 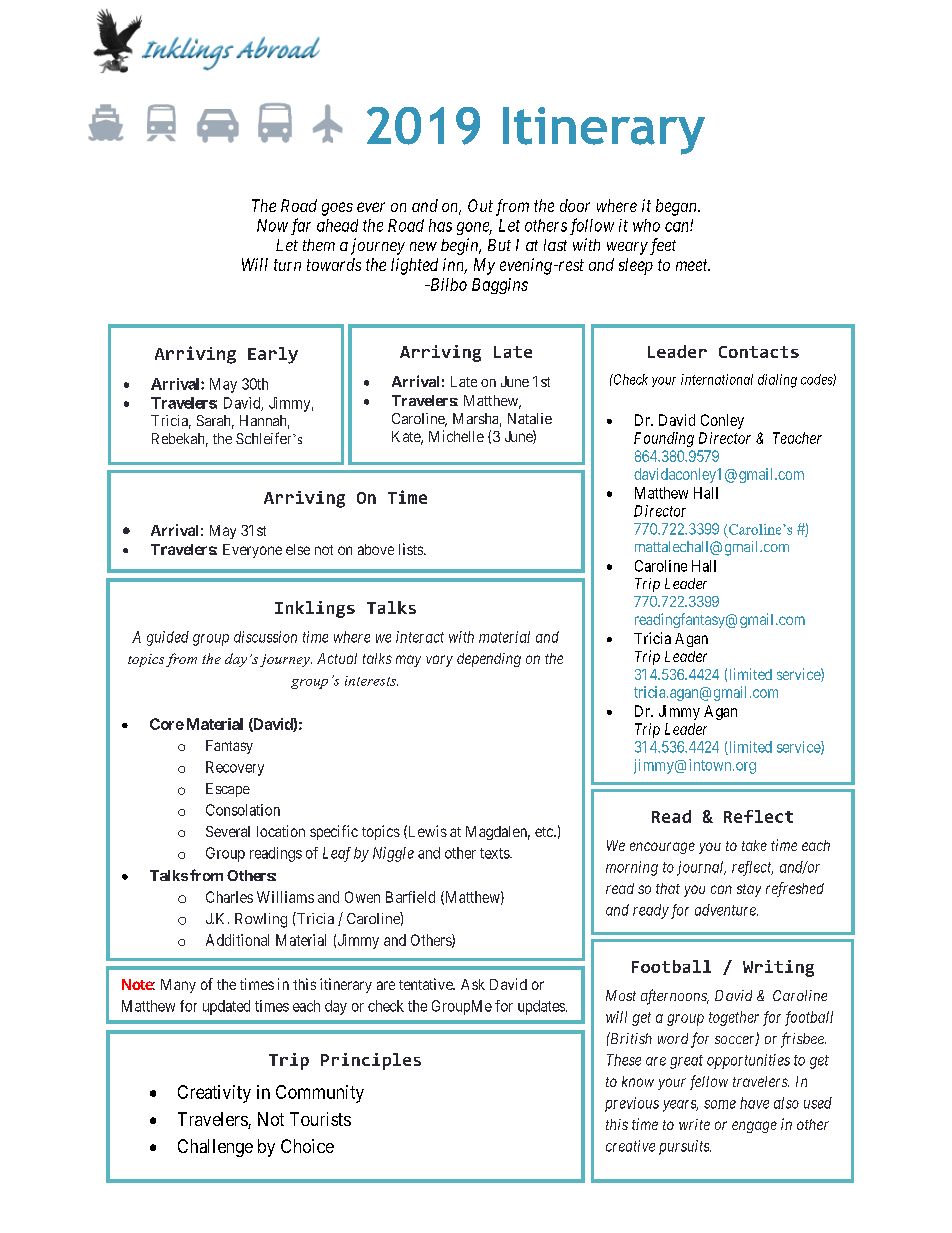 What do you see at coordinates (298, 549) in the screenshot?
I see `else` at bounding box center [298, 549].
